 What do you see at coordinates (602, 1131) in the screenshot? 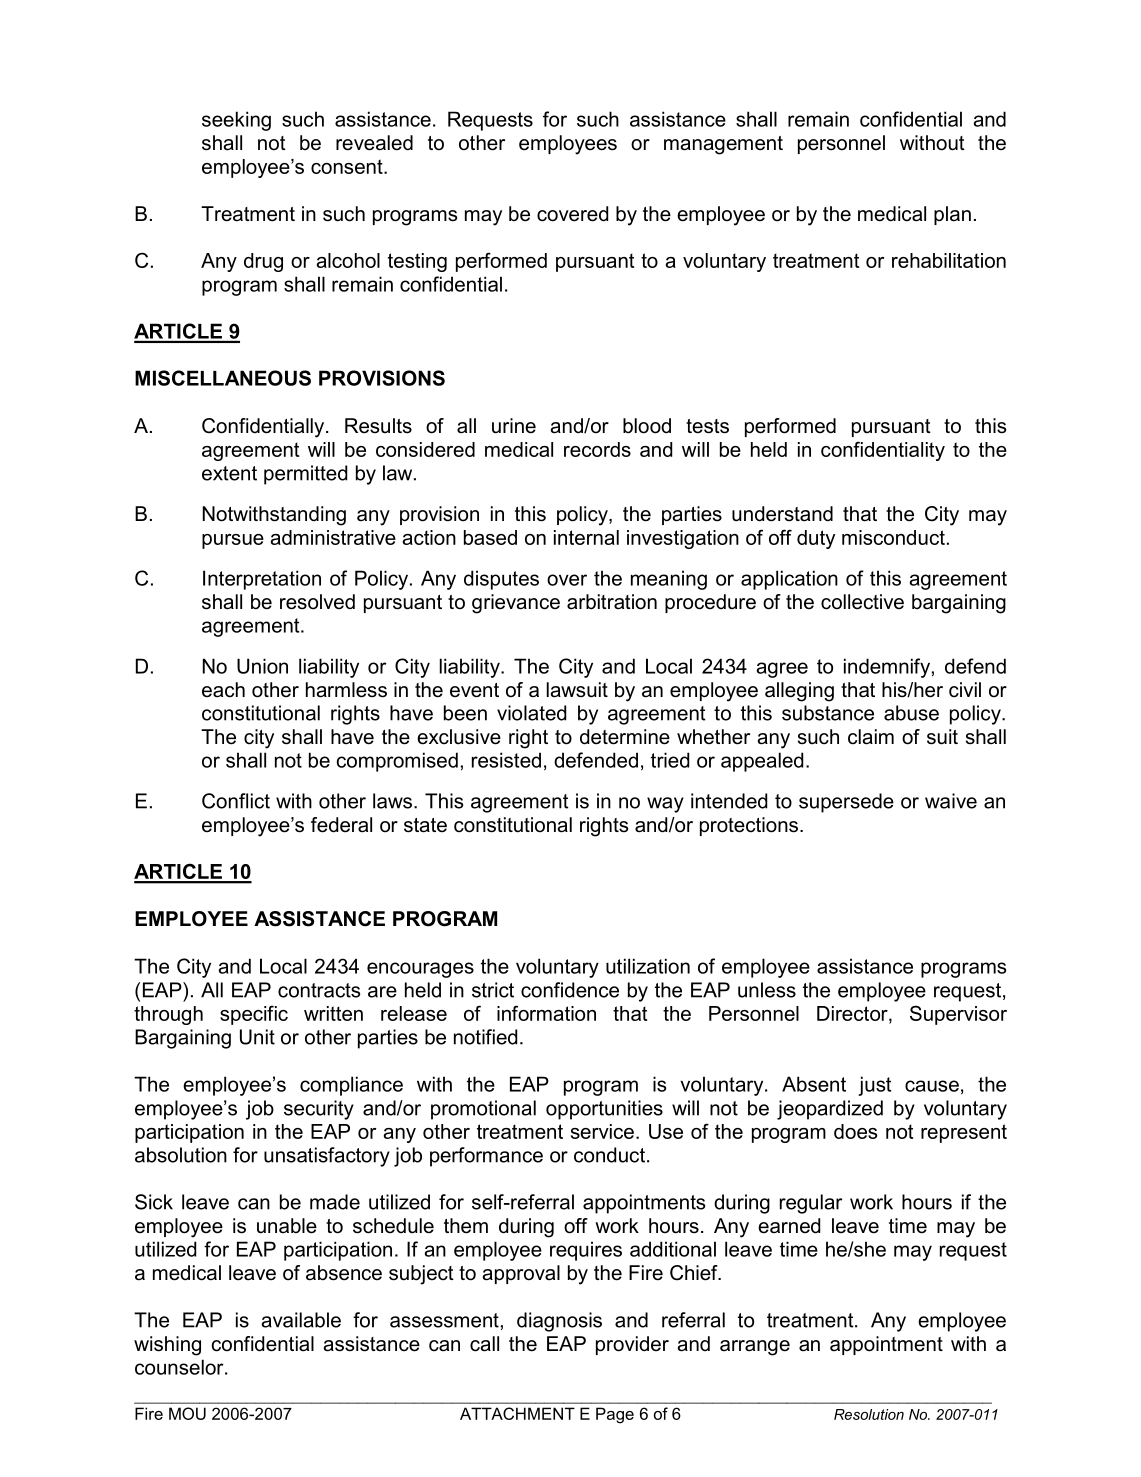
I see `service` at bounding box center [602, 1131].
